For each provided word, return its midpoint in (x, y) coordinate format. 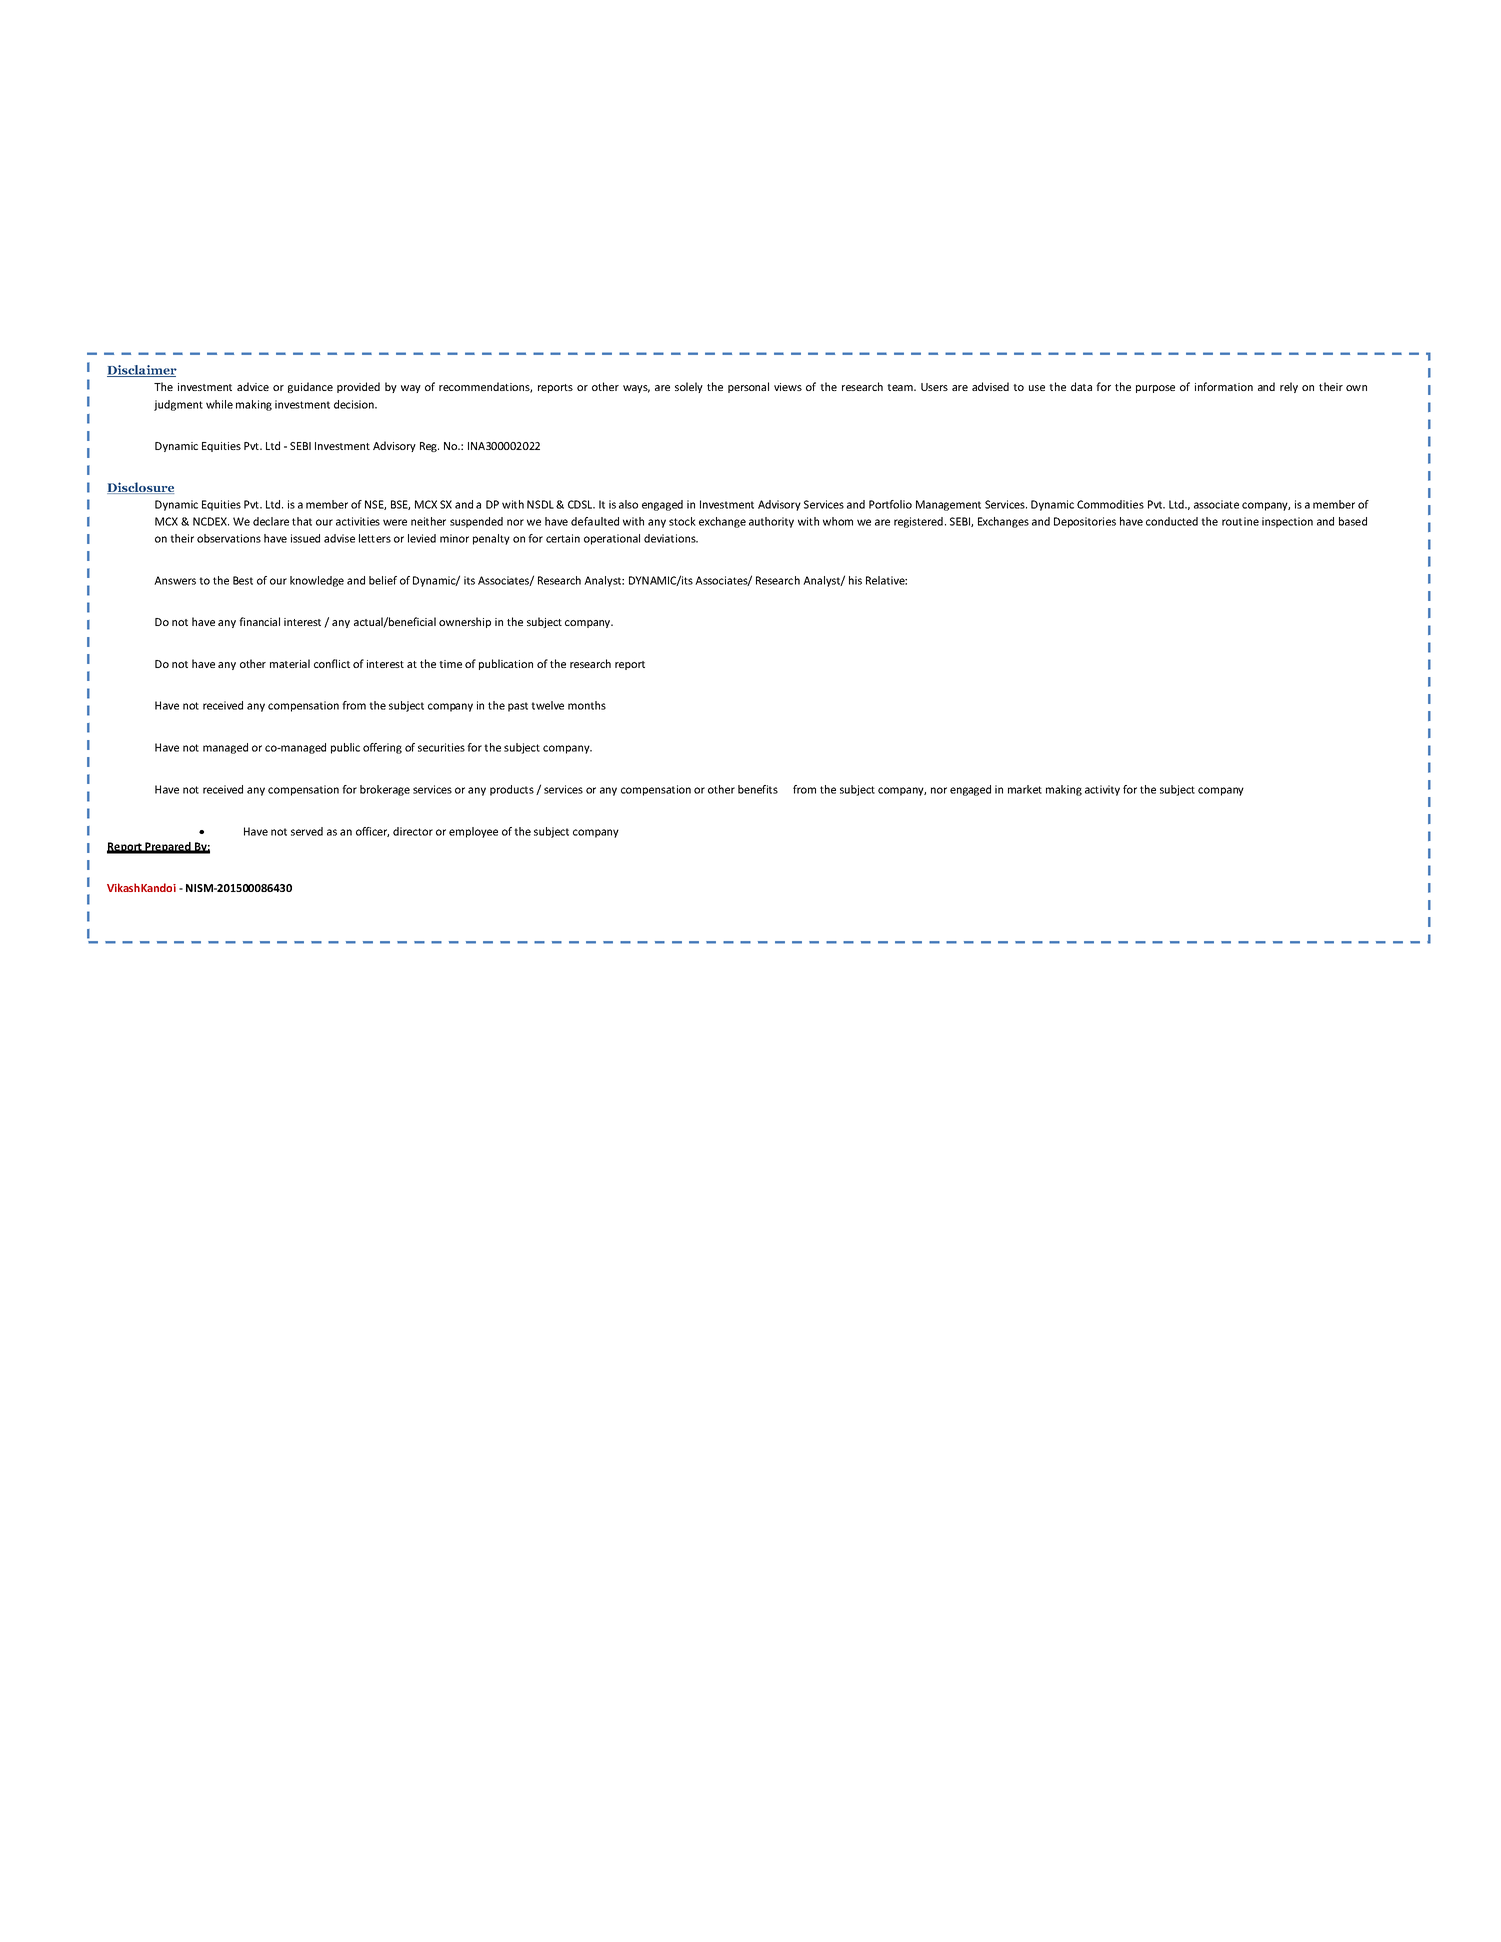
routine (1240, 521)
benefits (758, 789)
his (855, 580)
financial (259, 621)
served (307, 831)
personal (748, 387)
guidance (310, 387)
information (1224, 386)
